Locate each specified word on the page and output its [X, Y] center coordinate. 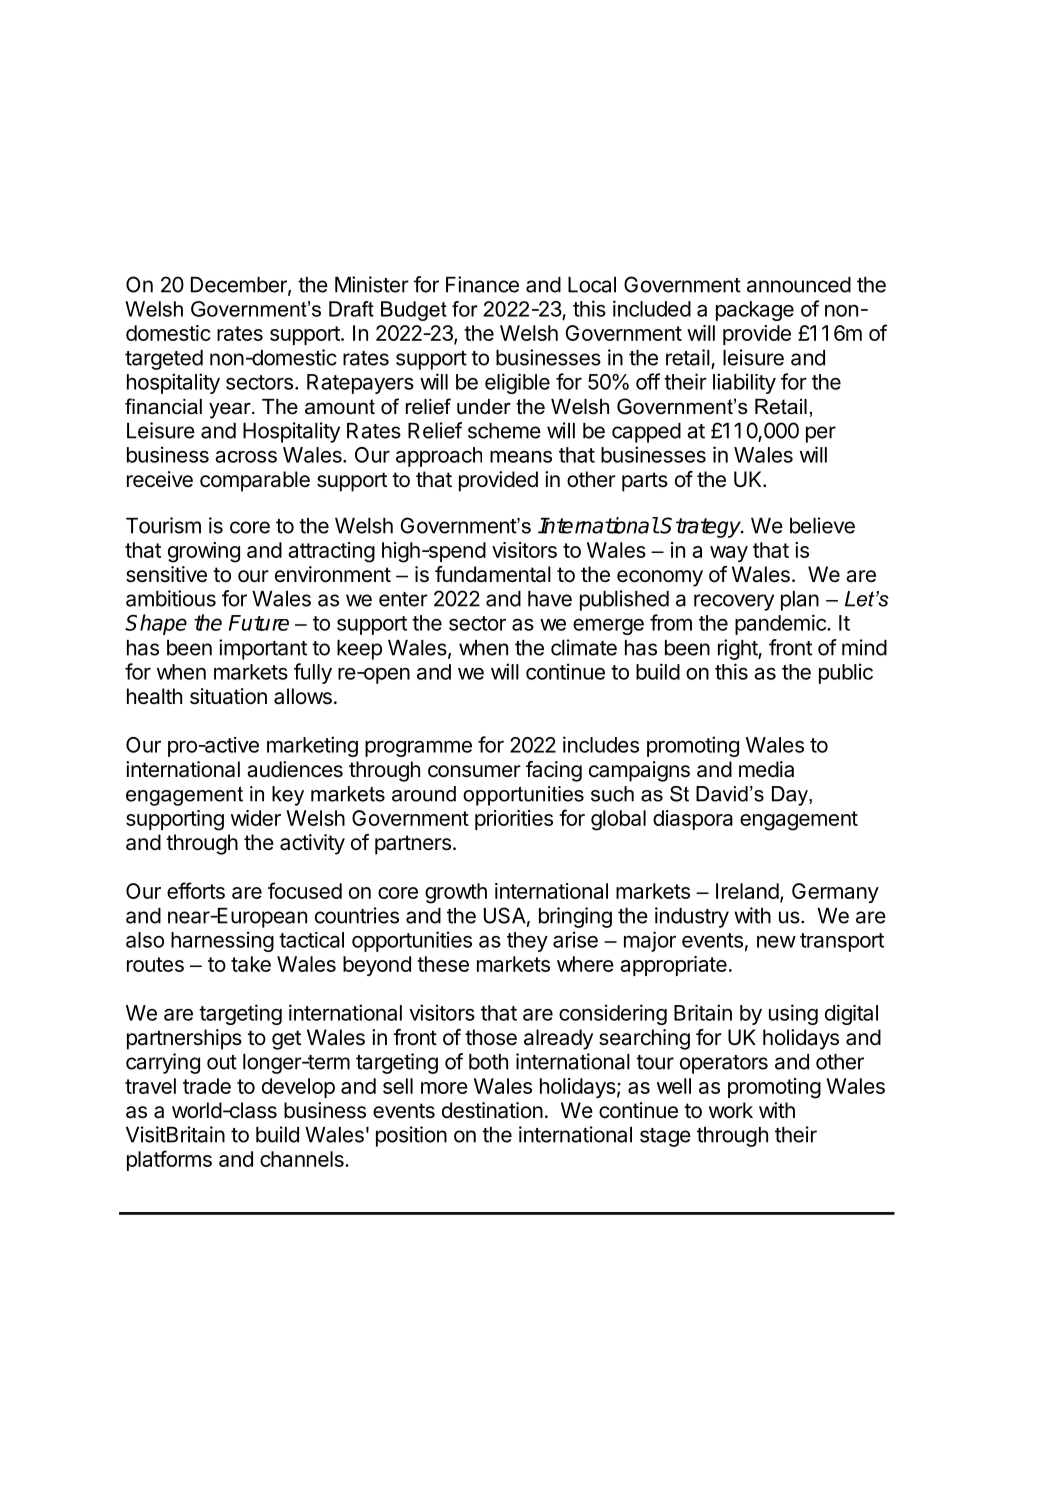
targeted [164, 360]
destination [492, 1110]
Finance [482, 284]
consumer [474, 771]
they [527, 942]
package [755, 311]
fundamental [493, 574]
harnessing [222, 941]
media [766, 769]
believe [822, 525]
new [776, 942]
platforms [169, 1160]
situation [228, 696]
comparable [255, 481]
